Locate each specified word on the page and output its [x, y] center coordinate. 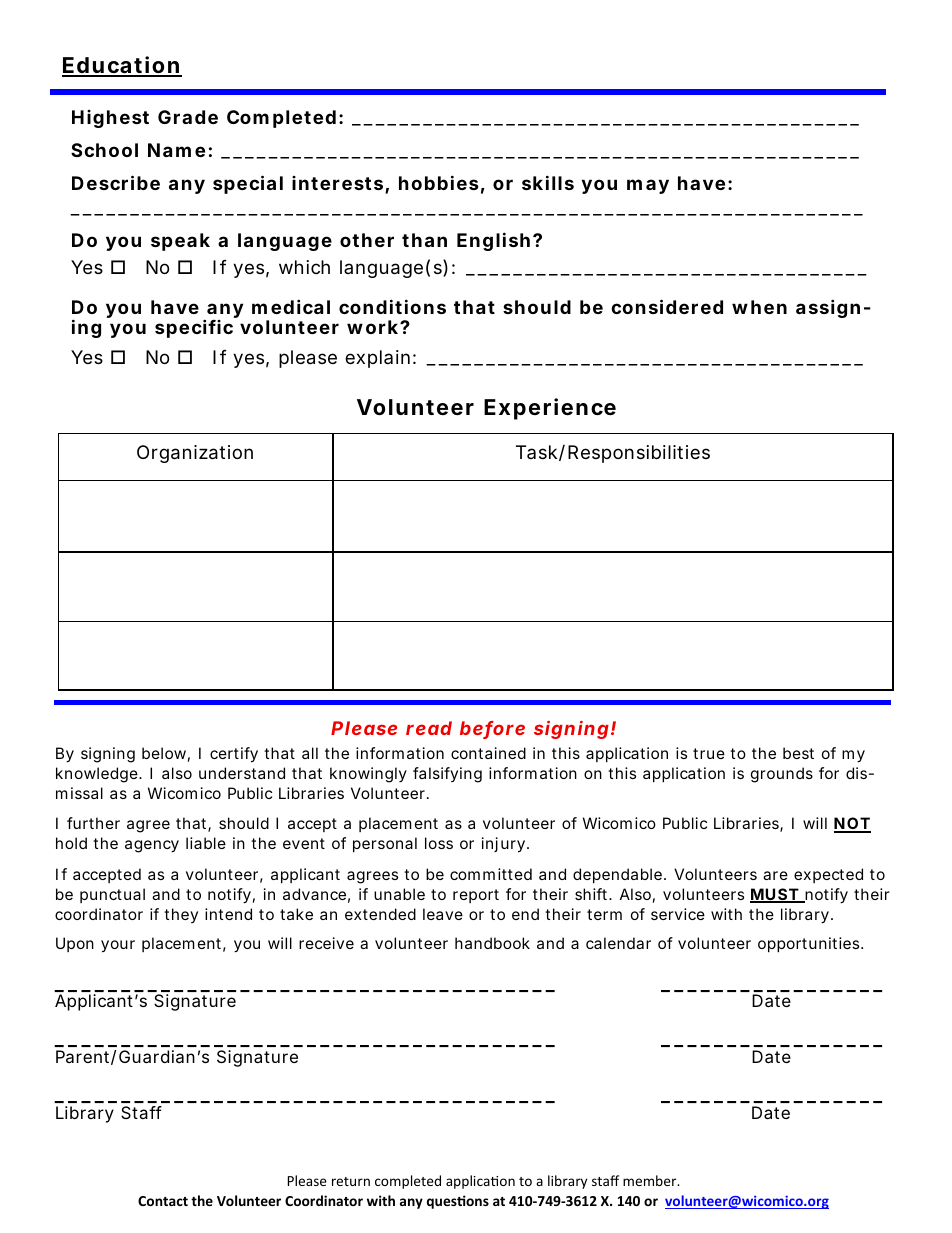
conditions [392, 306]
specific [194, 328]
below [166, 754]
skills [548, 182]
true [709, 753]
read [429, 728]
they [181, 915]
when [759, 307]
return [351, 1181]
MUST [775, 895]
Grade [188, 117]
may [648, 186]
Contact [163, 1201]
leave [443, 914]
